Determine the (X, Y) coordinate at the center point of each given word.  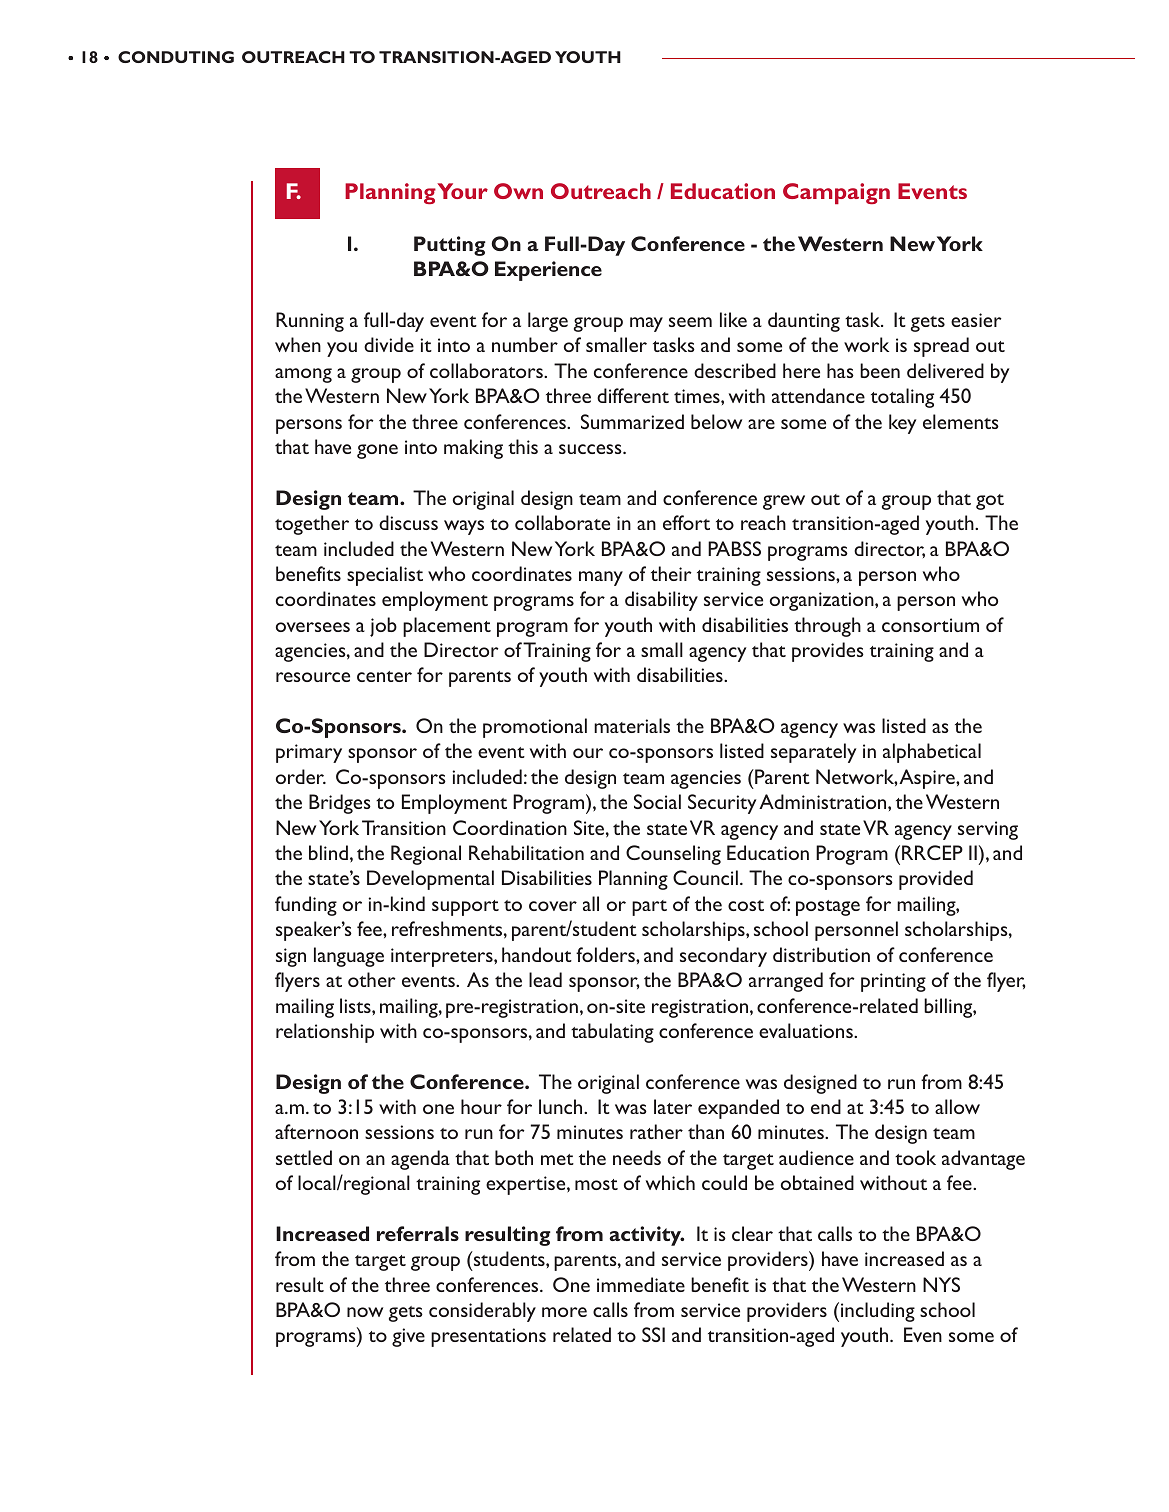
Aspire (928, 779)
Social (657, 801)
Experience (548, 271)
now (365, 1312)
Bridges (340, 804)
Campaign (836, 193)
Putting (450, 246)
